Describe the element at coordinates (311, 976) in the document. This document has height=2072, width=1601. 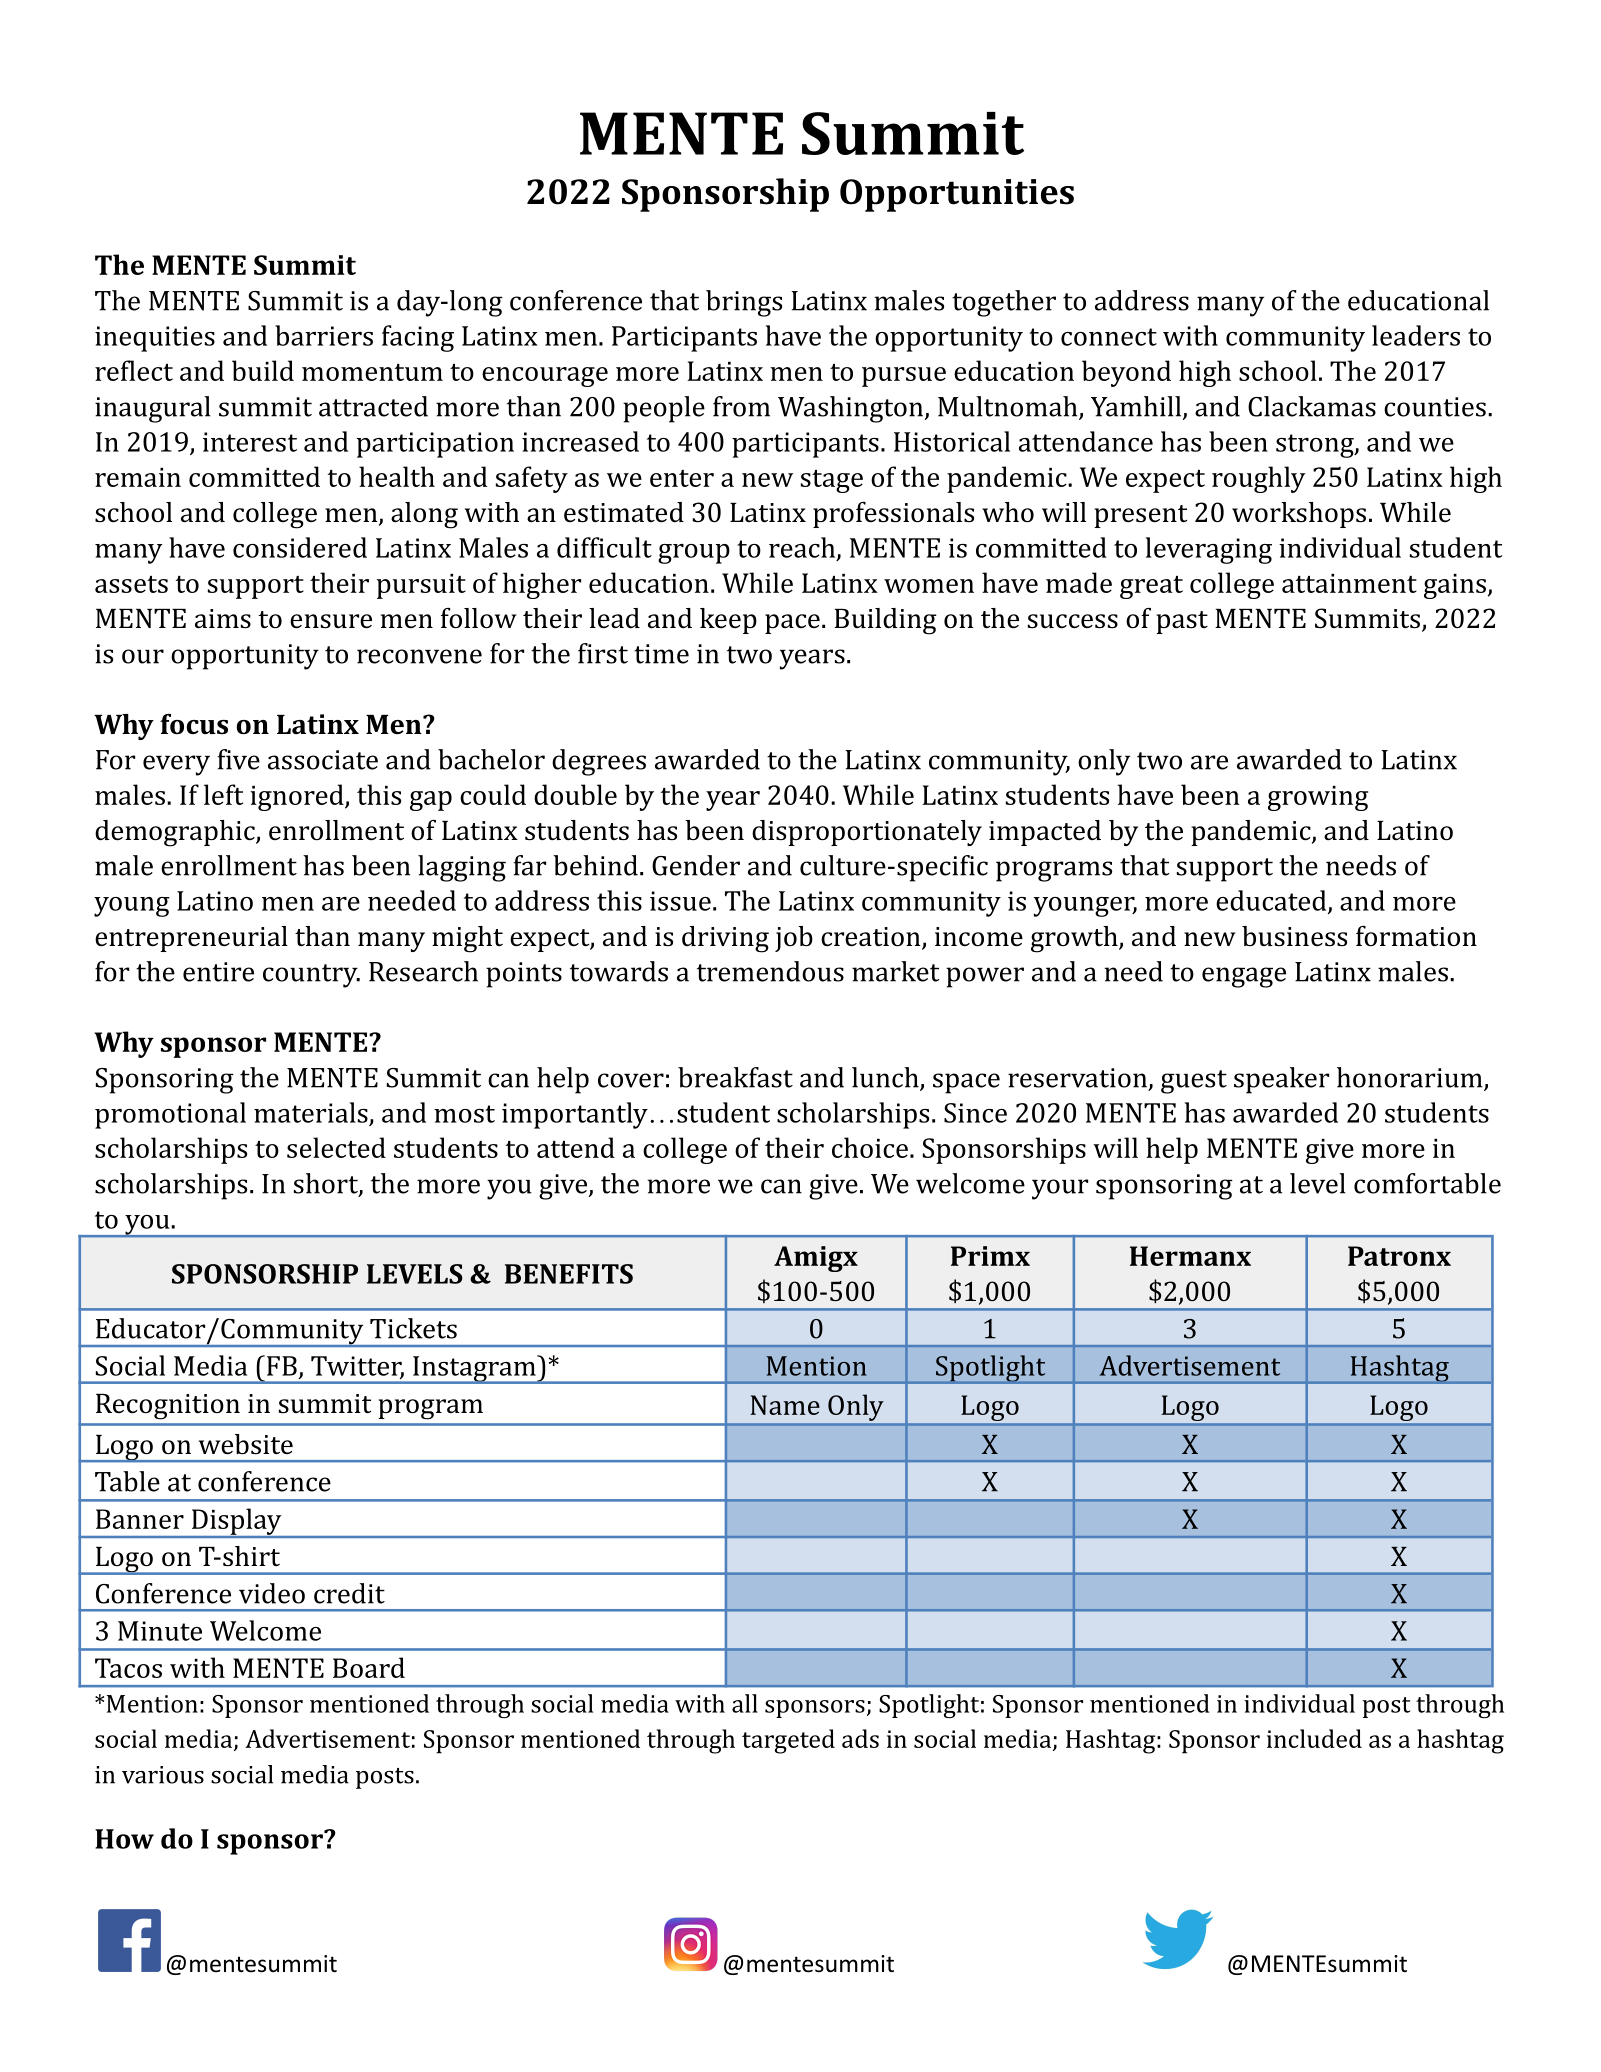
I see `country` at that location.
